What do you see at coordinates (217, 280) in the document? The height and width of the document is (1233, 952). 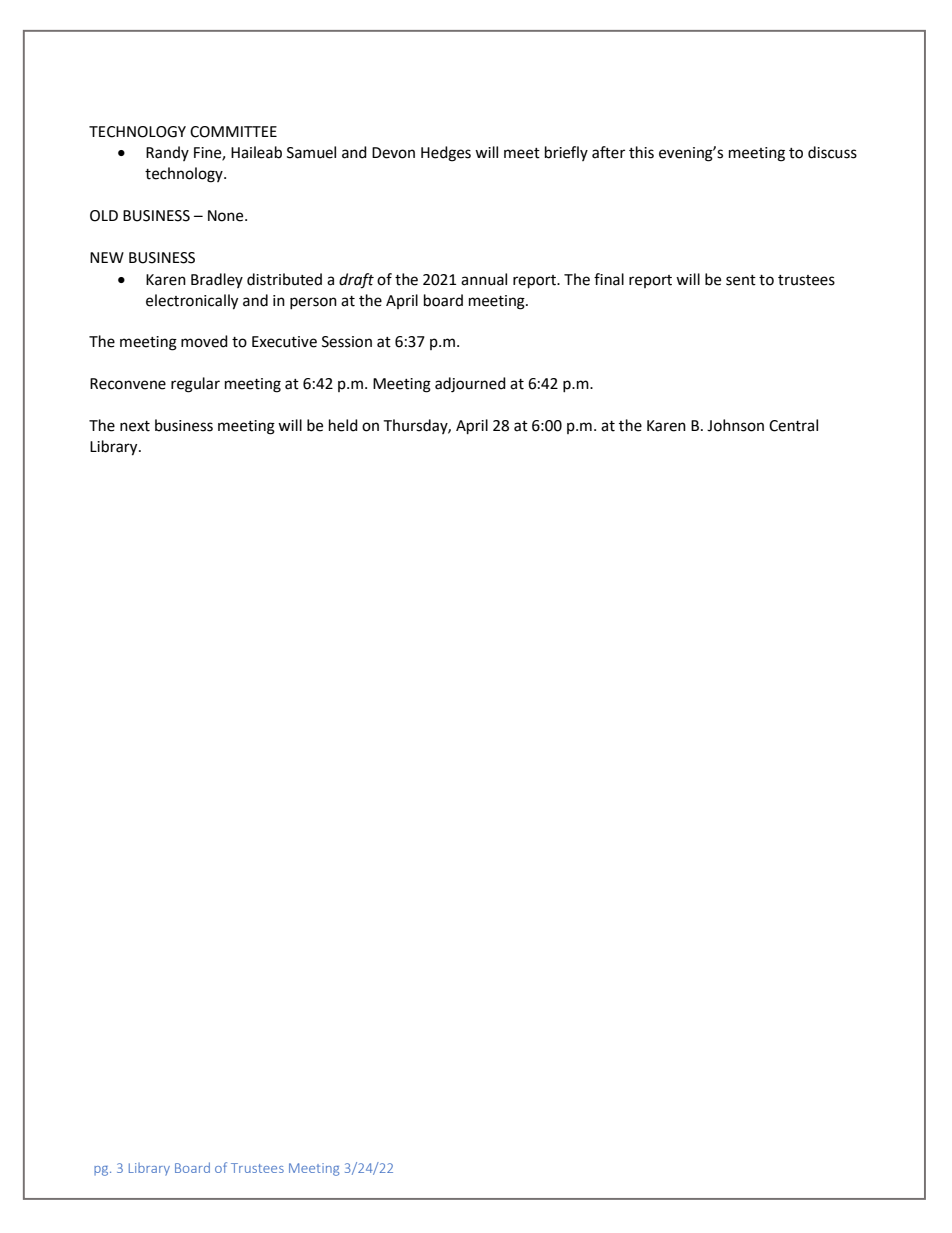 I see `Bradley` at bounding box center [217, 280].
